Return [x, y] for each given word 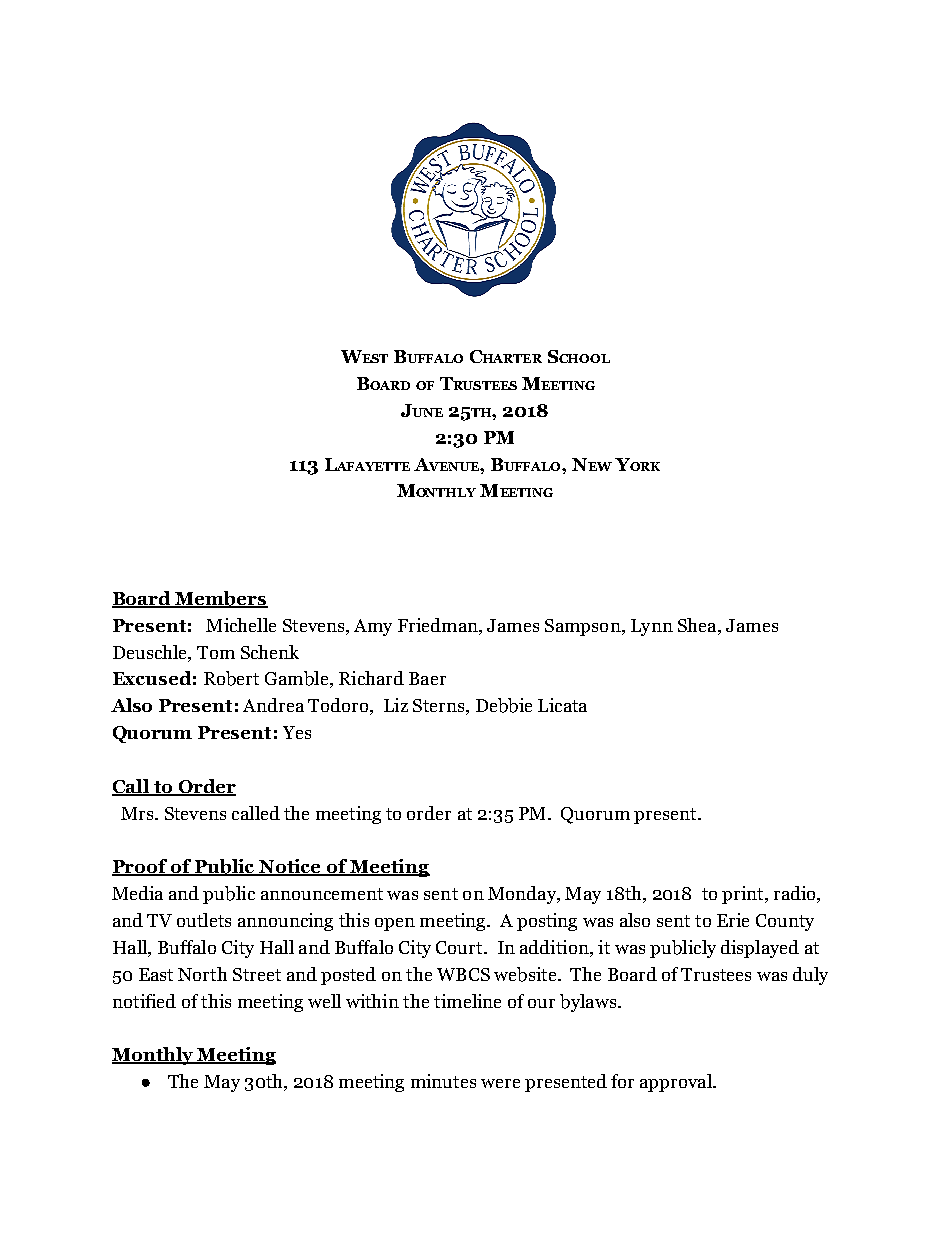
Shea [698, 625]
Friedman [439, 625]
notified [144, 1001]
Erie [733, 920]
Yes [297, 732]
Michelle [241, 625]
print [744, 895]
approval [677, 1083]
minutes [443, 1081]
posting [547, 922]
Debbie [504, 705]
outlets [204, 920]
